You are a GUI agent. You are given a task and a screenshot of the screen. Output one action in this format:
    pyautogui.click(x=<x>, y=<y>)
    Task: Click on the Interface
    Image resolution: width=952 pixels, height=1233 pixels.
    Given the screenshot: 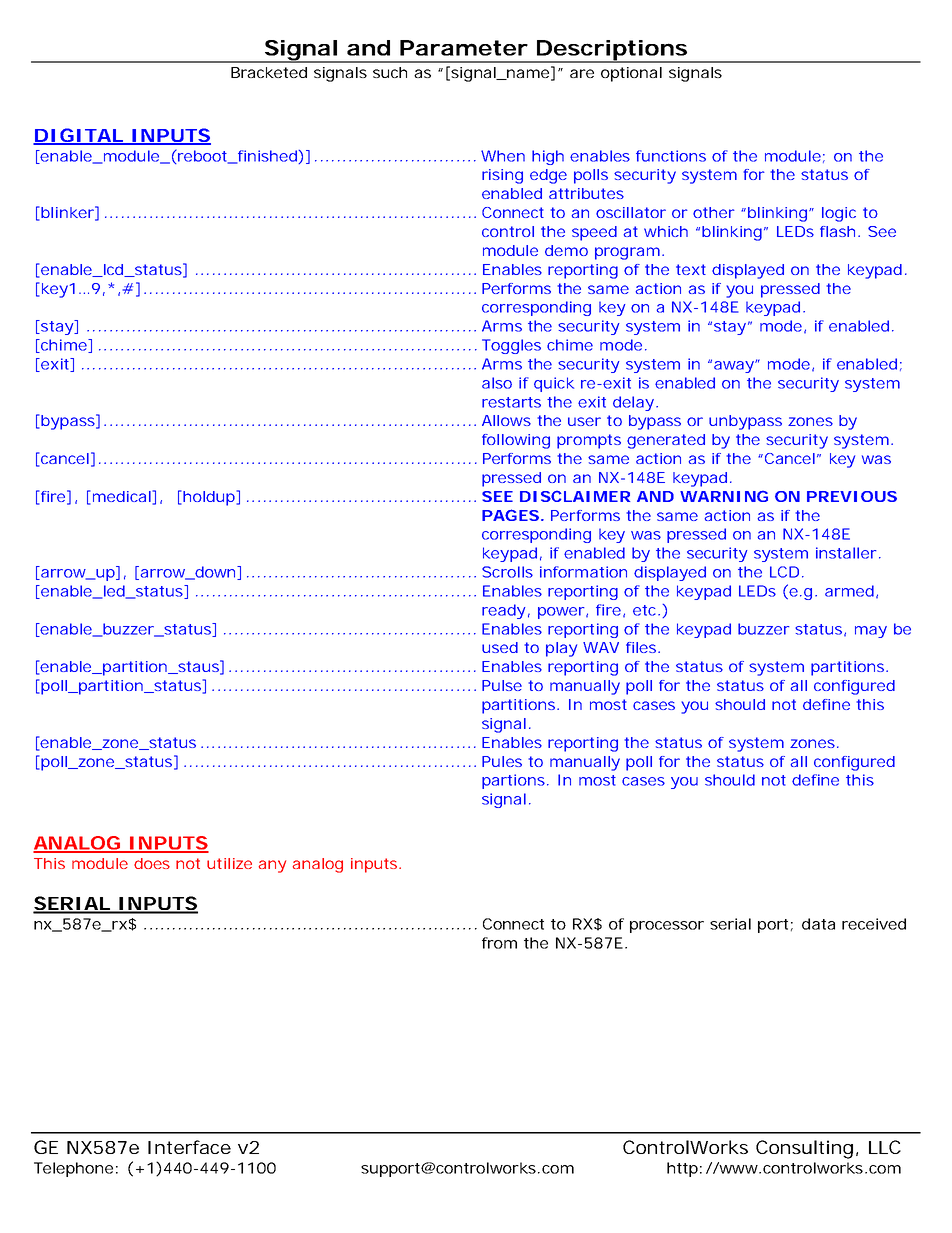 What is the action you would take?
    pyautogui.click(x=189, y=1147)
